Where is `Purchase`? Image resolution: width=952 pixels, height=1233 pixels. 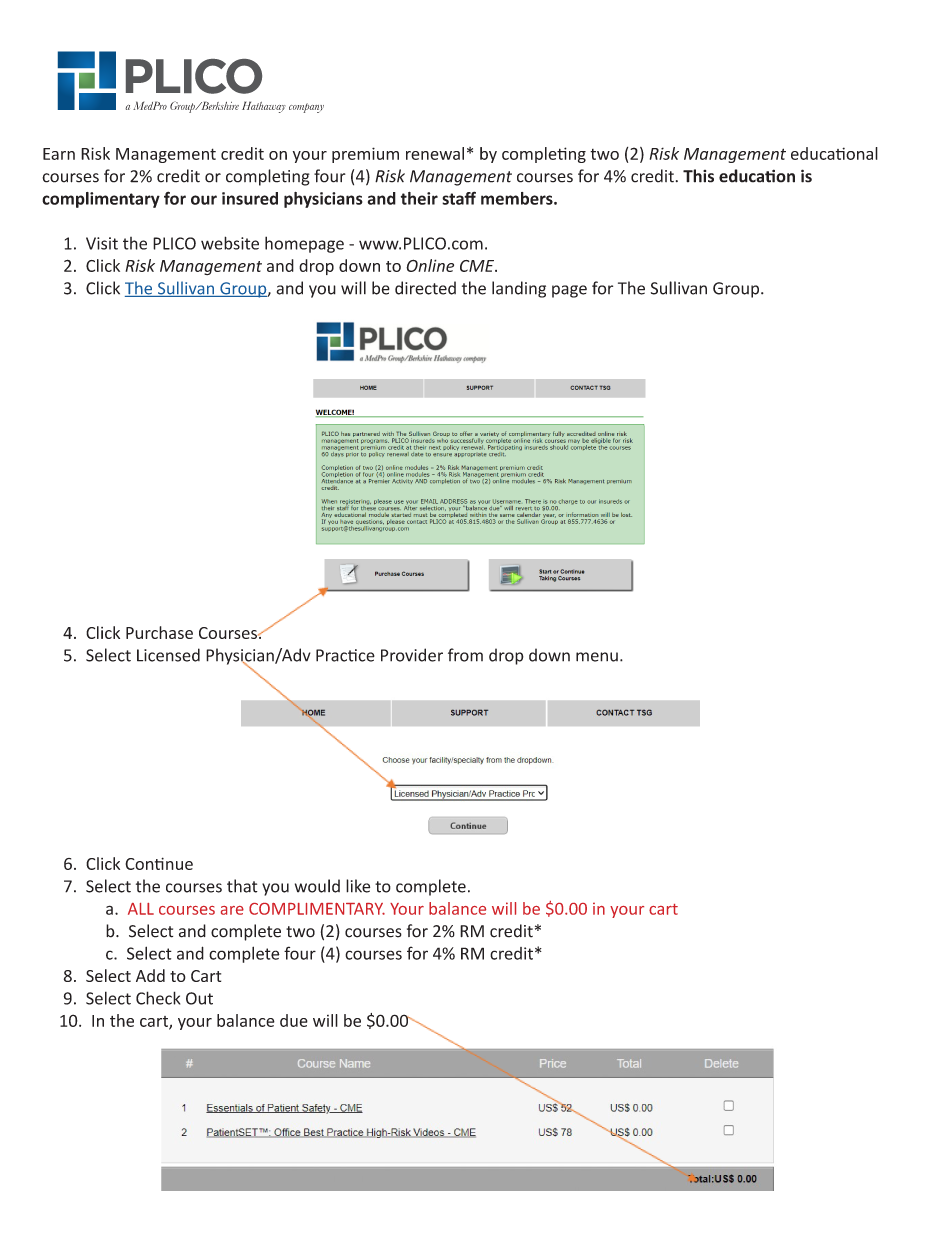 Purchase is located at coordinates (159, 632).
